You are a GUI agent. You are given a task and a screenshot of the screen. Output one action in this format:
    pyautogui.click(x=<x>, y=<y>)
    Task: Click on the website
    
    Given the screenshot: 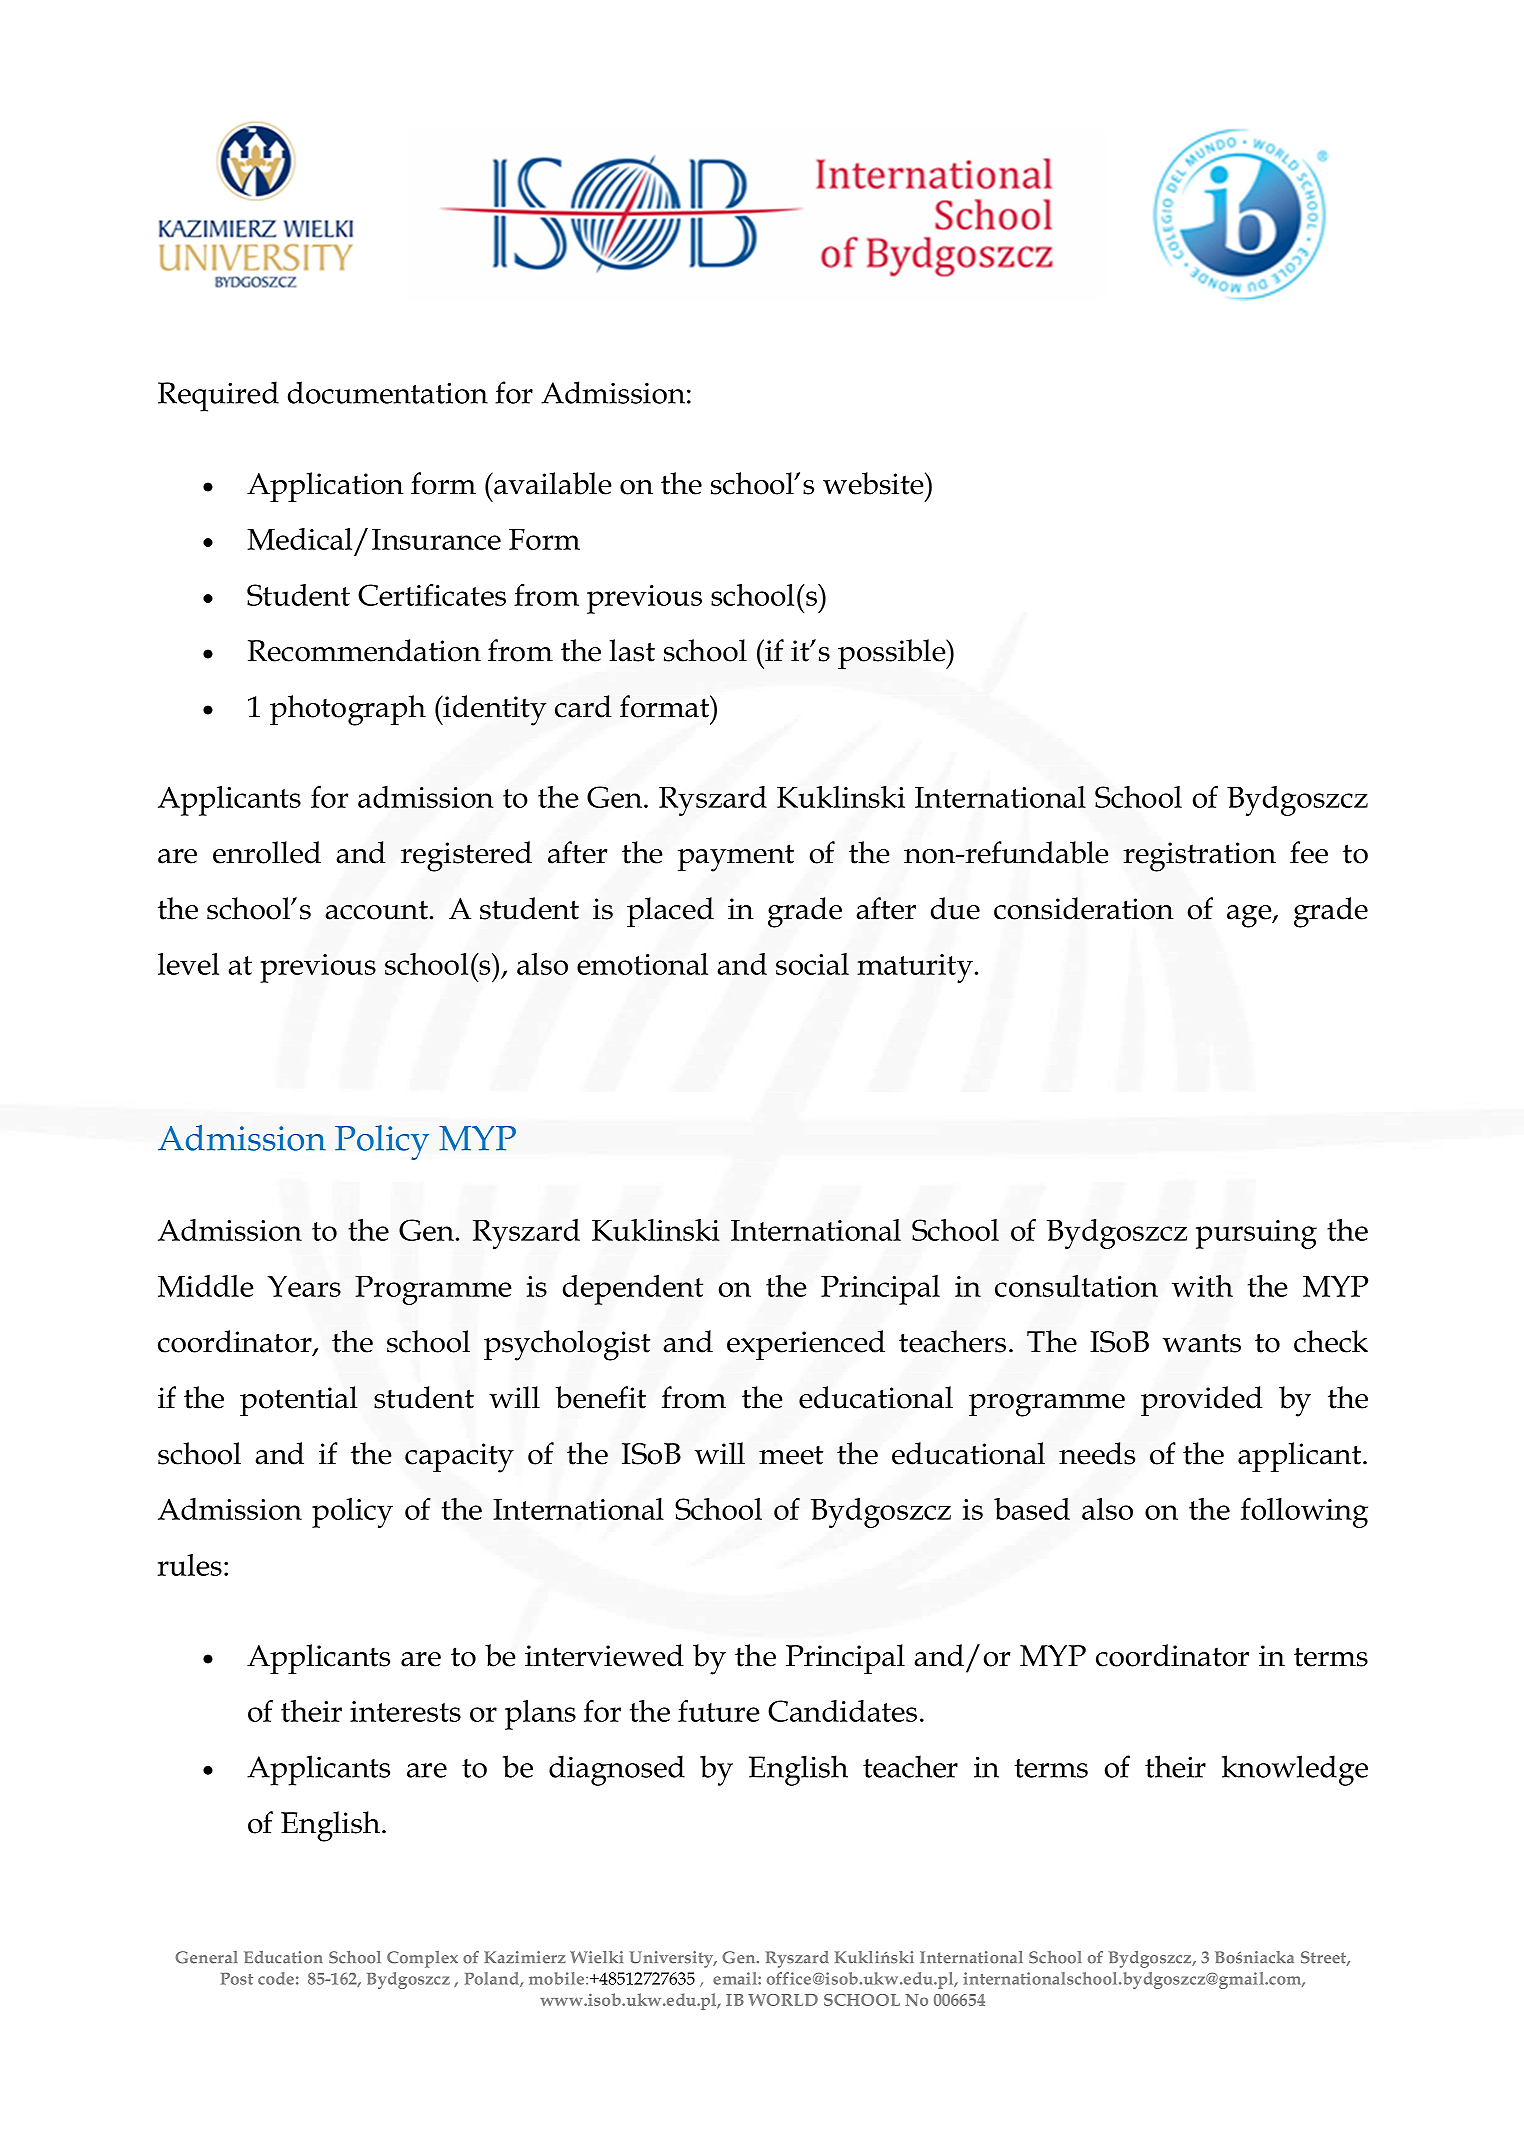 What is the action you would take?
    pyautogui.click(x=874, y=483)
